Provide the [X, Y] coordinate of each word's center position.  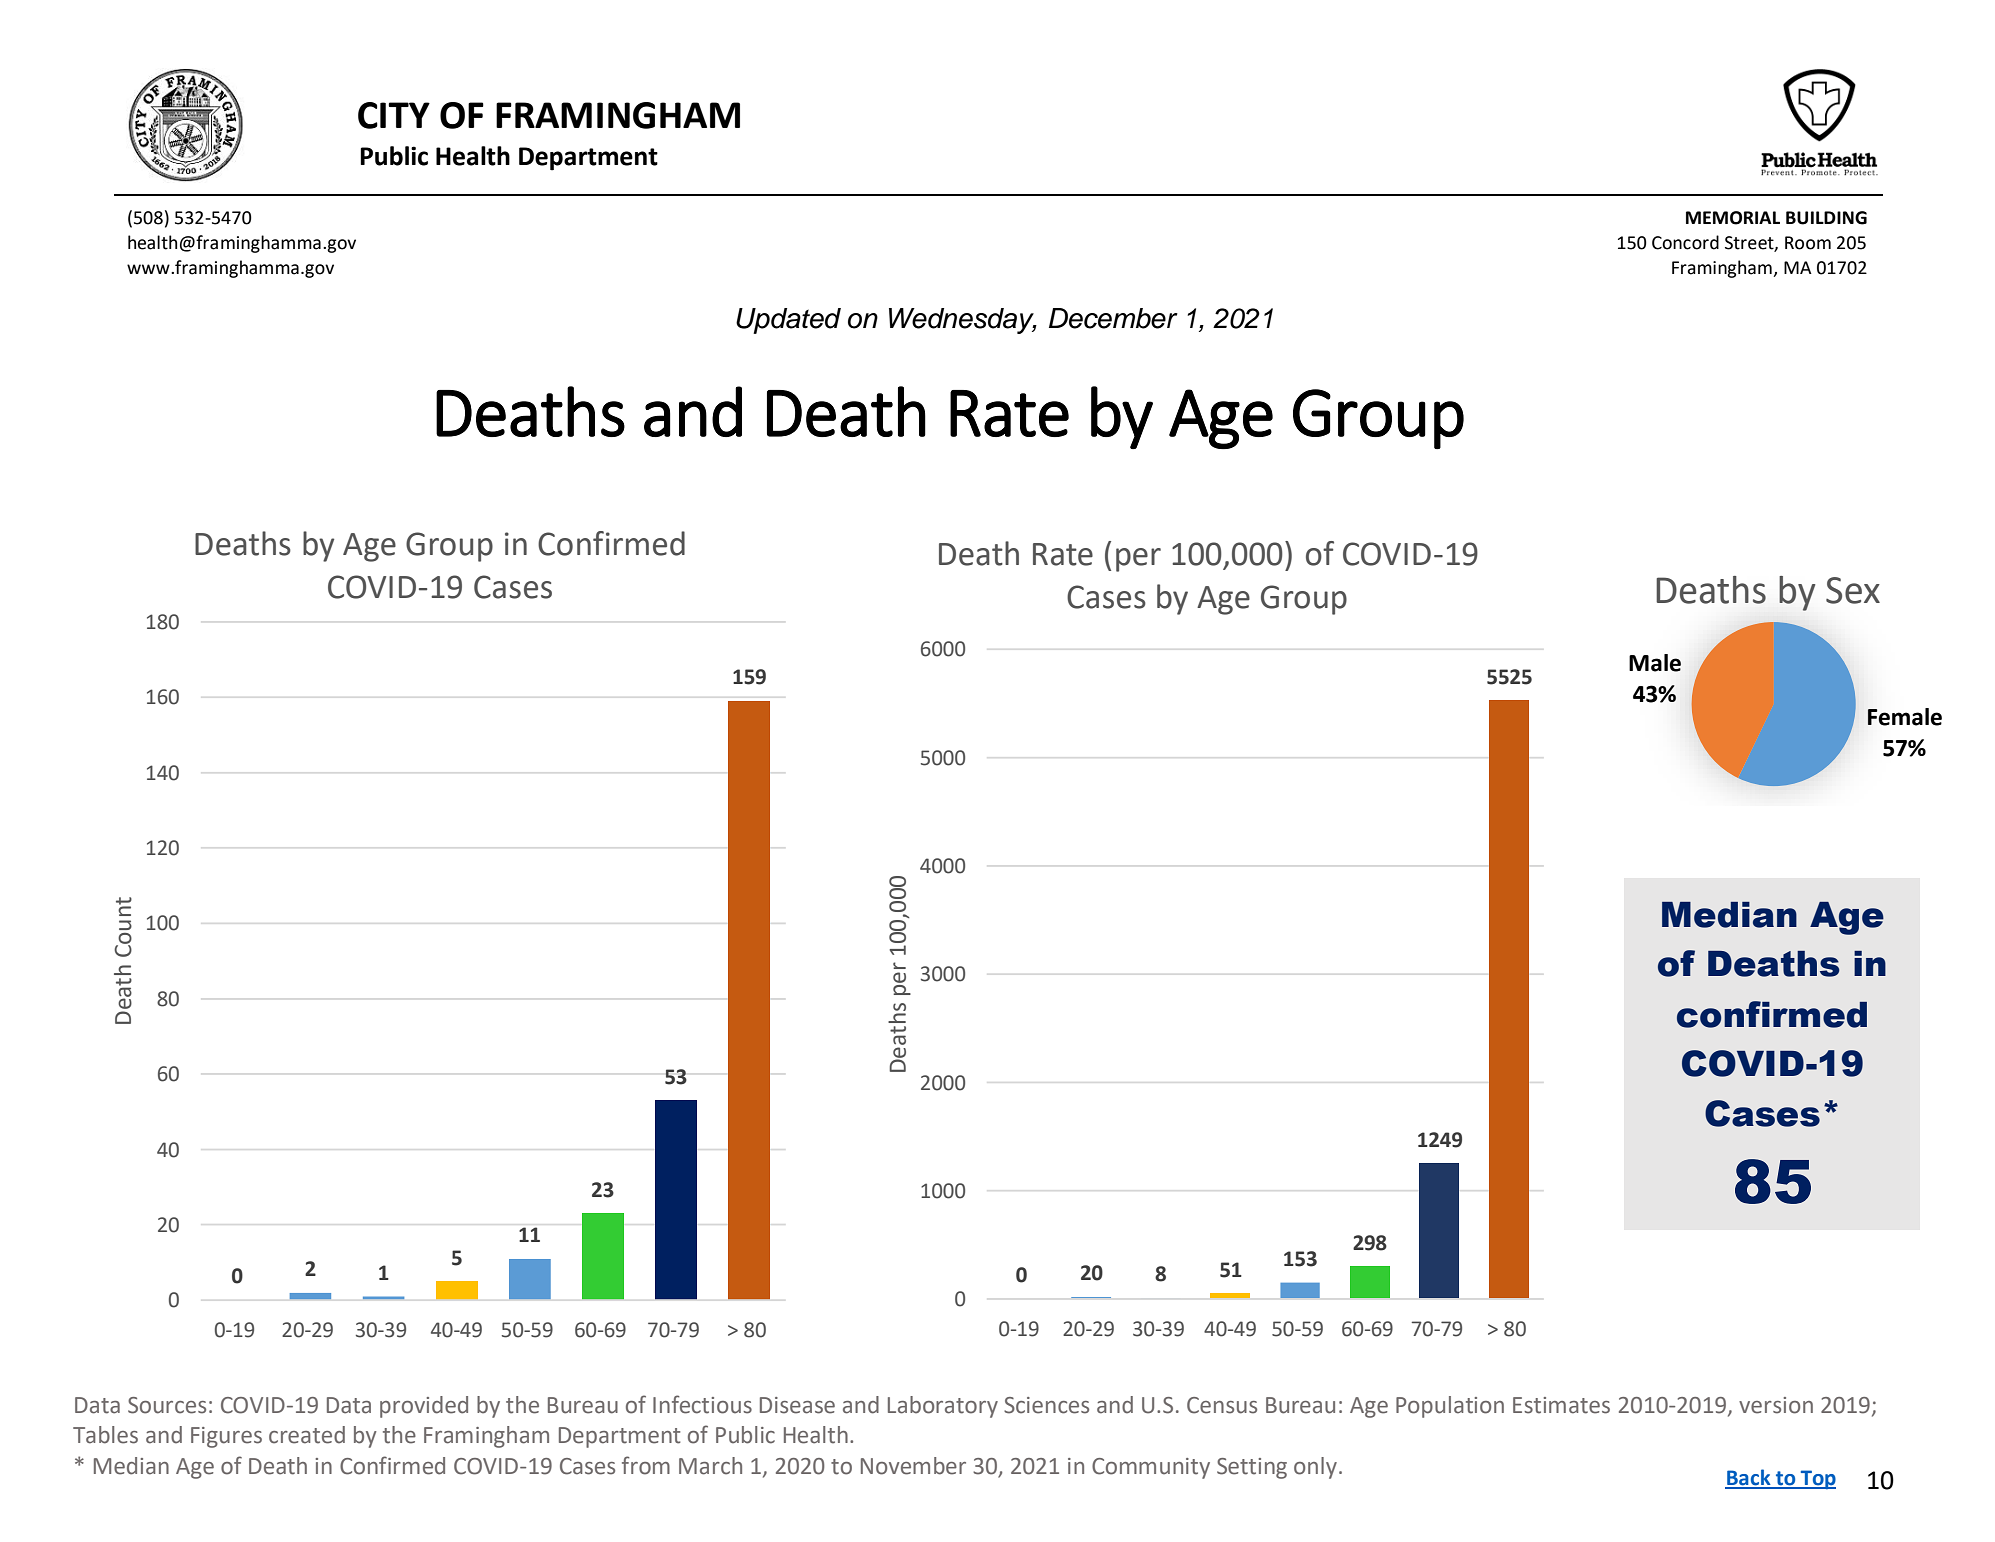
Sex [1853, 590]
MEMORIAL [1733, 218]
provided [424, 1407]
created [307, 1435]
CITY [394, 115]
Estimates [1561, 1405]
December [1113, 318]
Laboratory [943, 1407]
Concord [1685, 242]
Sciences [1046, 1405]
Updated [788, 321]
